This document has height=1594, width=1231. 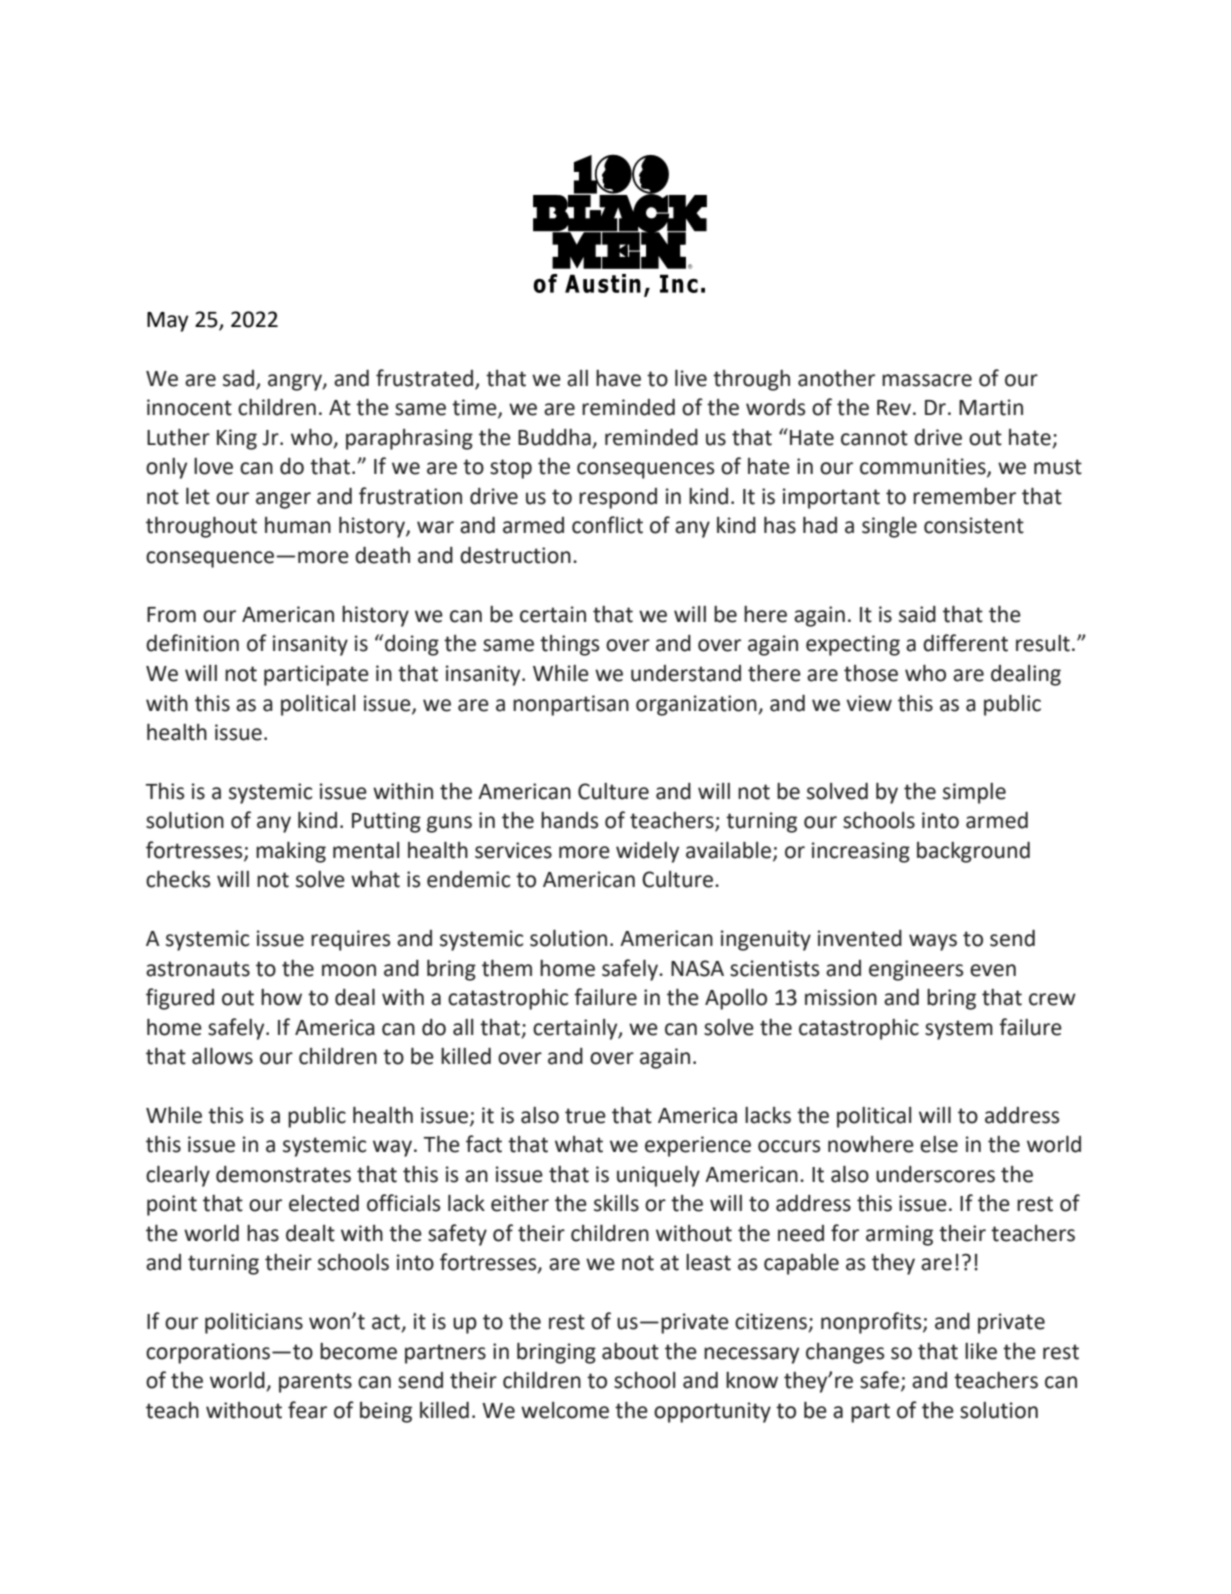 I want to click on true, so click(x=585, y=1116).
